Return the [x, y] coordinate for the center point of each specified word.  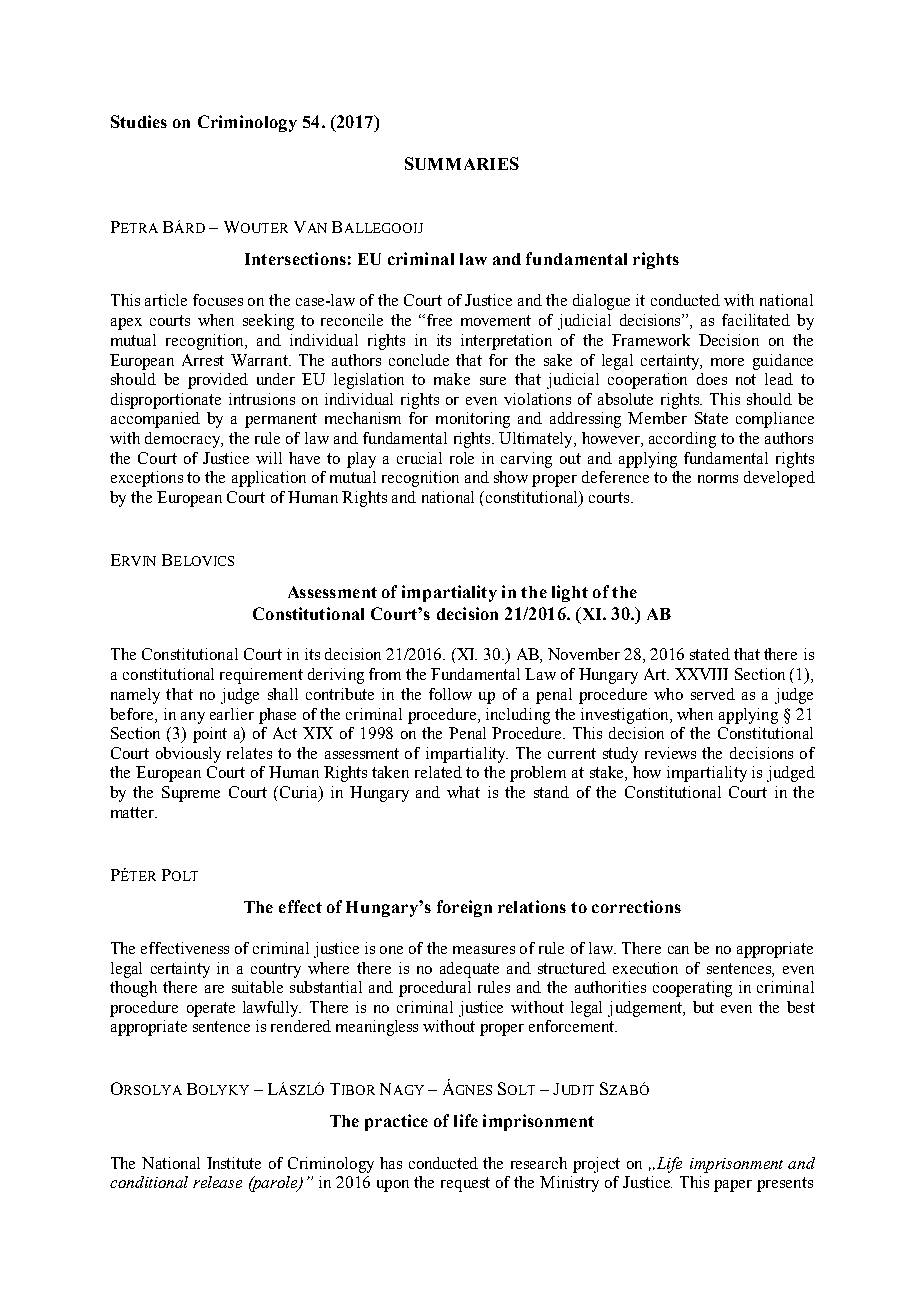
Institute [234, 1163]
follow [450, 694]
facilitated [756, 320]
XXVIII [701, 674]
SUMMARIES [462, 163]
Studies [139, 121]
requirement [261, 676]
